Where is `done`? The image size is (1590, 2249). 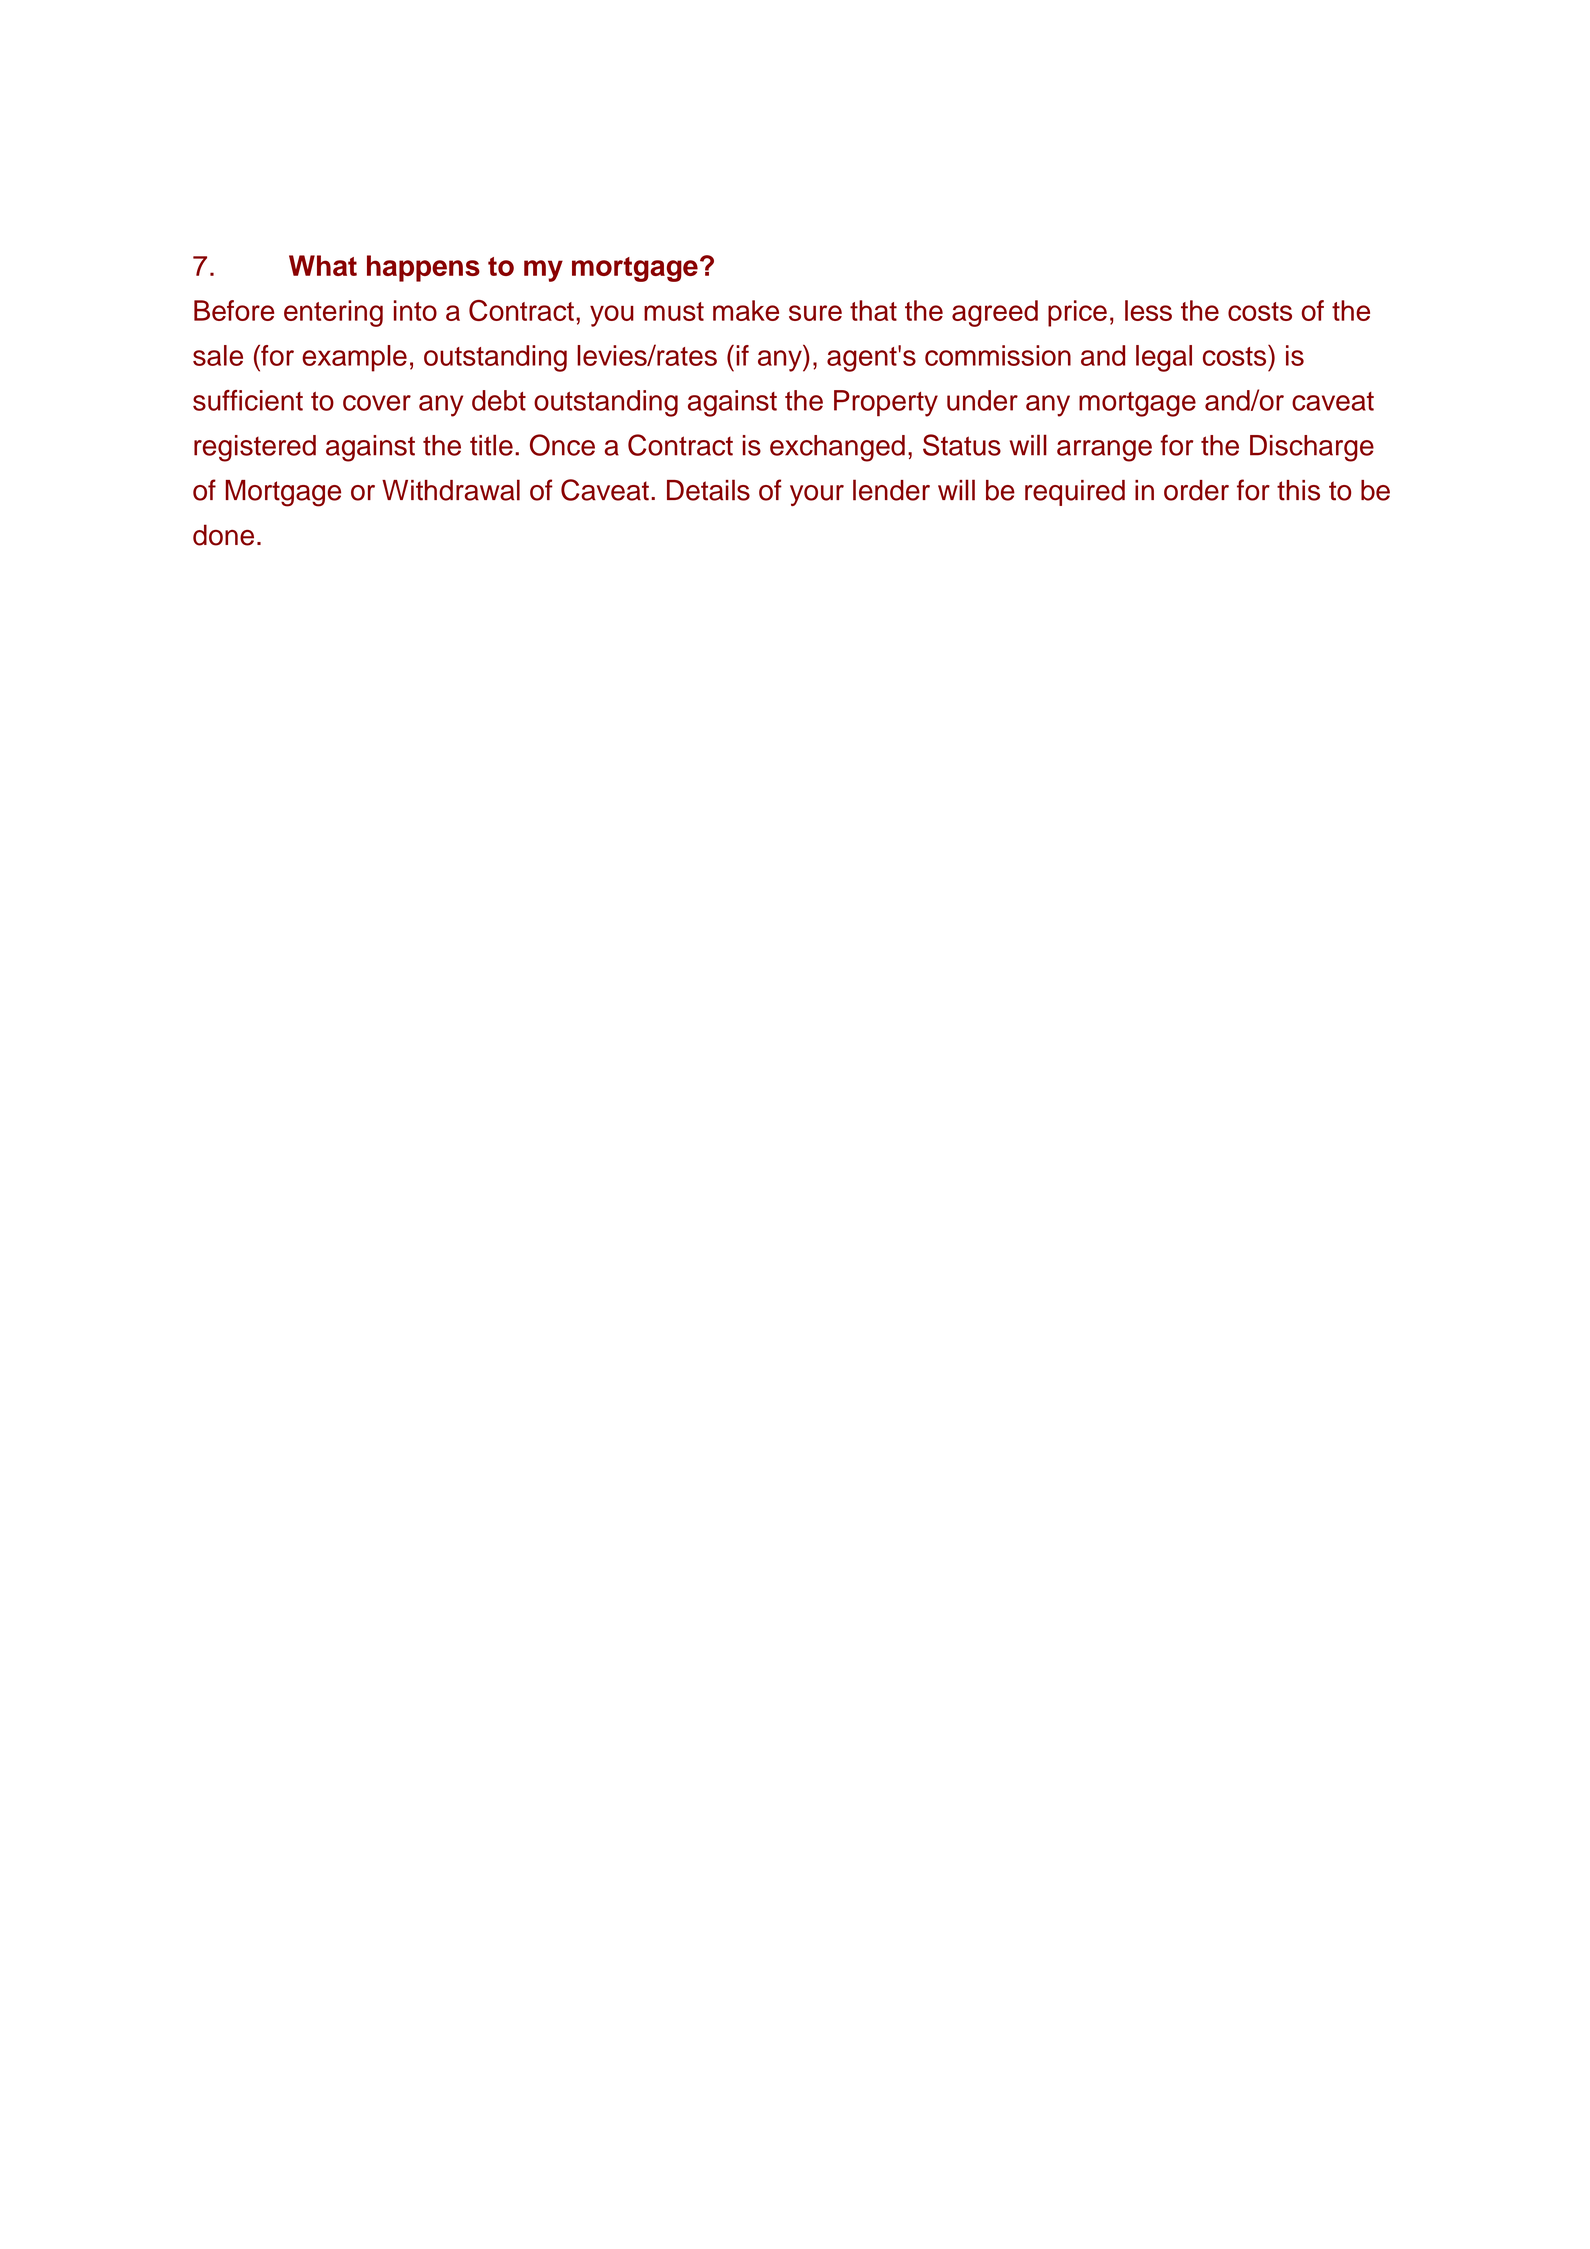
done is located at coordinates (223, 535).
